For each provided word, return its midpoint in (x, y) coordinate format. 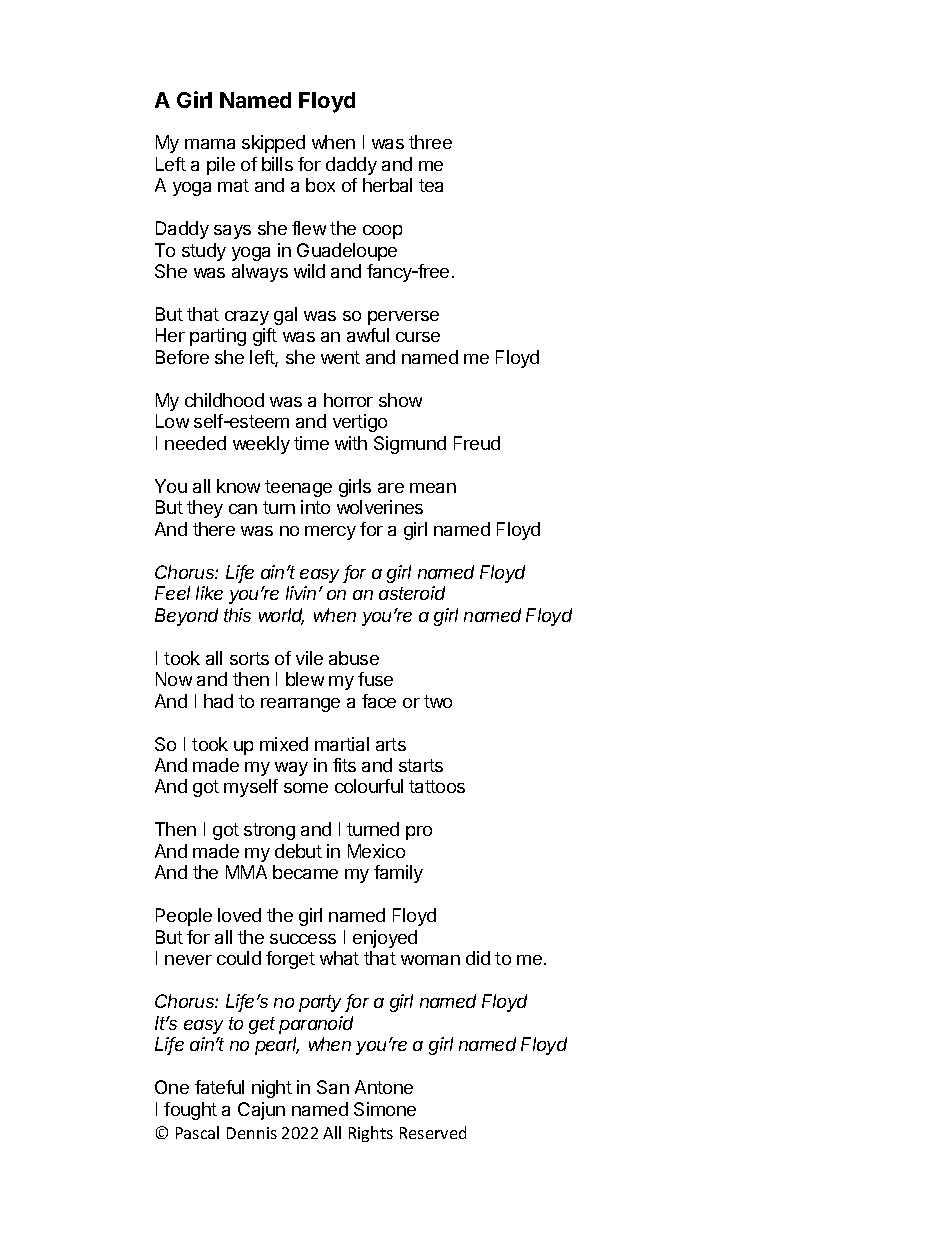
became (305, 872)
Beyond (186, 617)
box (320, 185)
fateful (219, 1087)
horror (348, 400)
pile (221, 166)
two (438, 701)
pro (419, 833)
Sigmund (410, 445)
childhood (224, 400)
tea (431, 185)
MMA (246, 872)
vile (309, 658)
